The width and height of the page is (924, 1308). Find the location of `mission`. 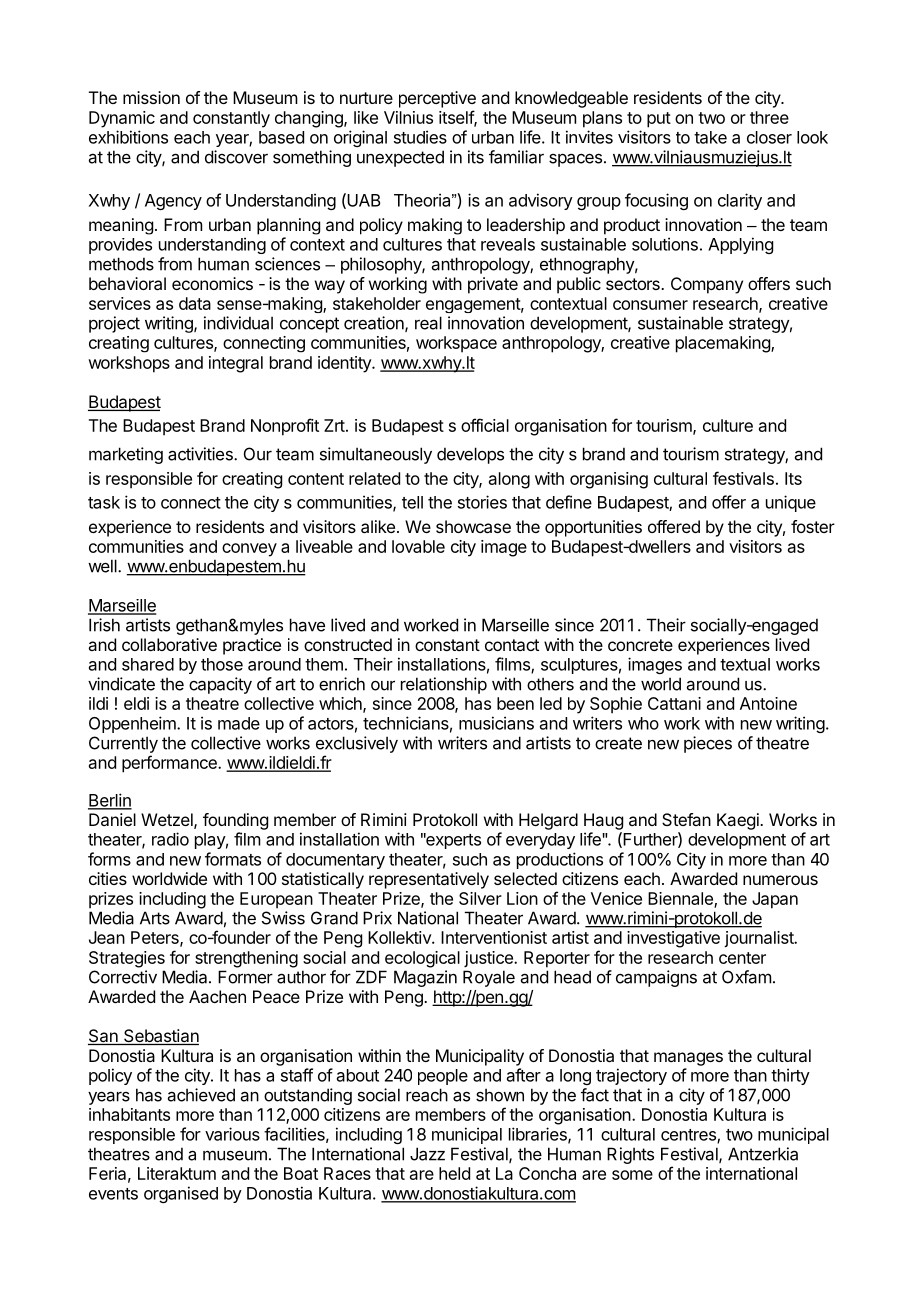

mission is located at coordinates (151, 97).
